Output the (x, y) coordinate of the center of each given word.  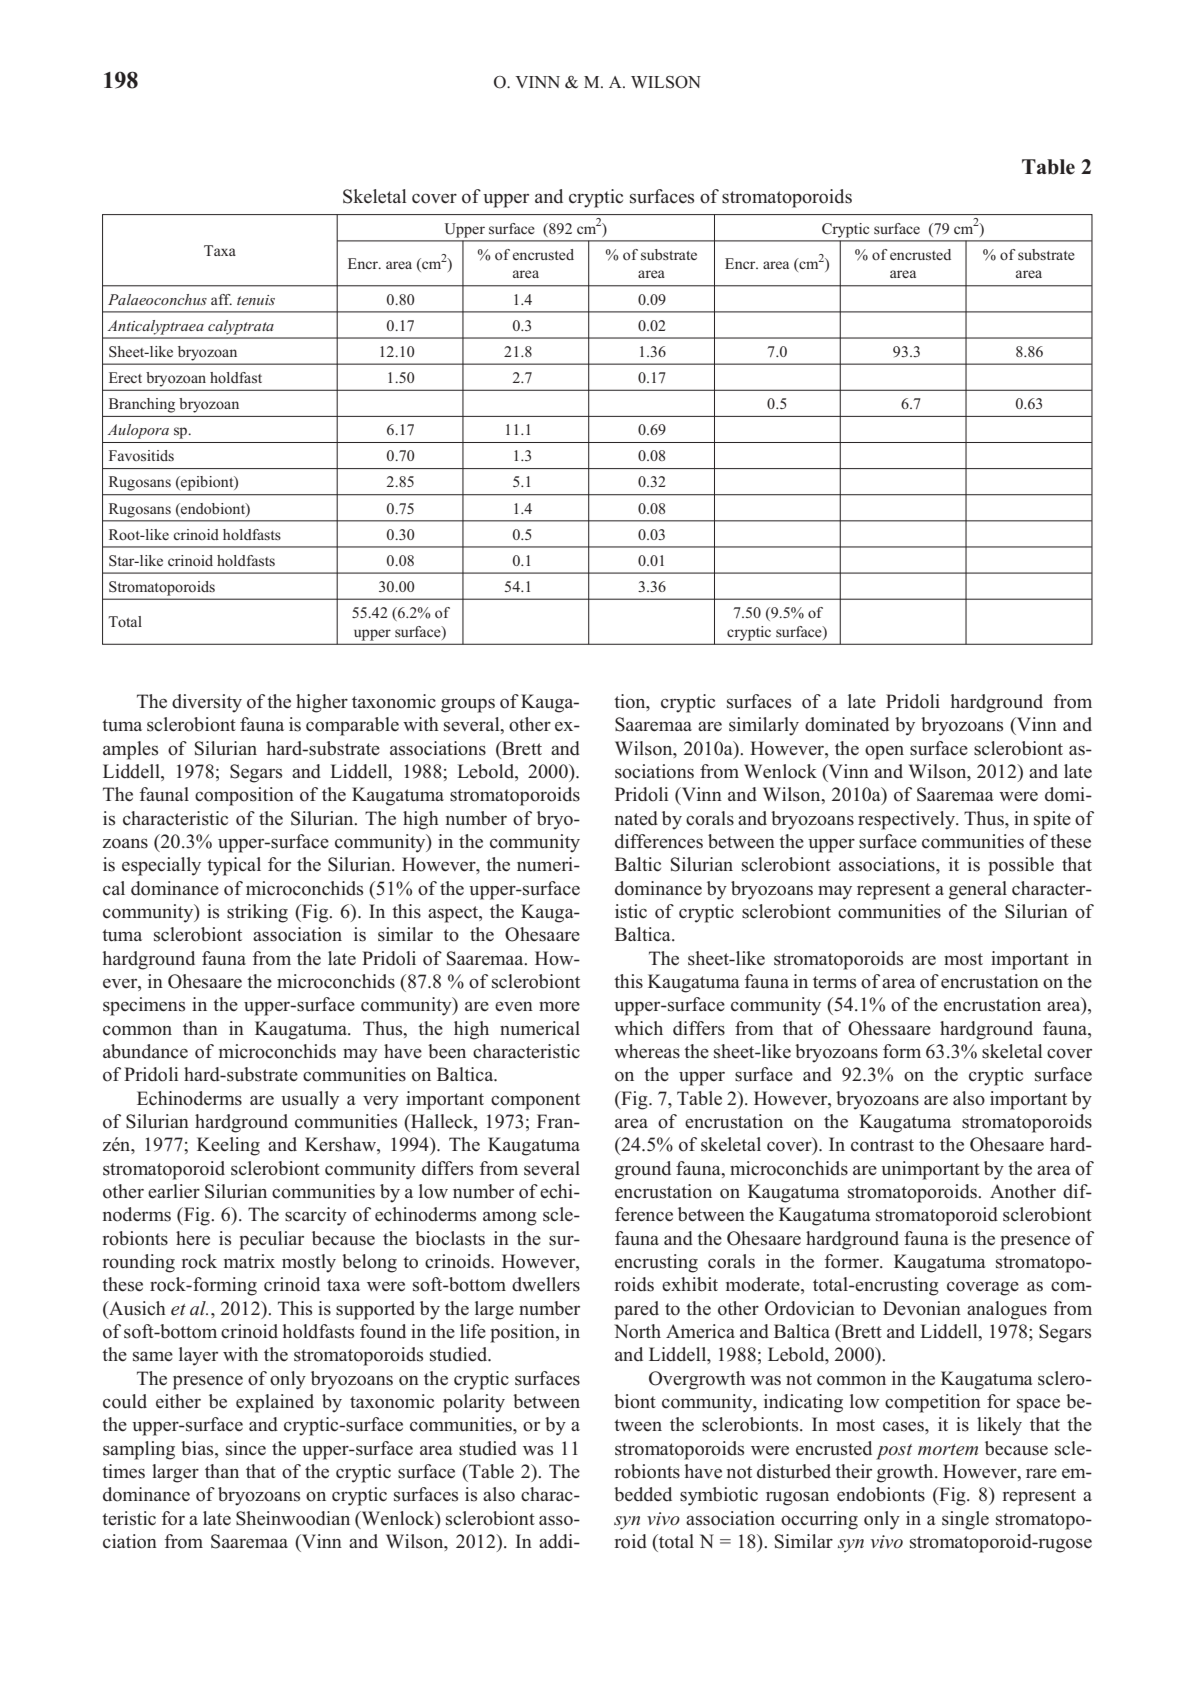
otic (742, 1494)
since (246, 1448)
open (884, 752)
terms (834, 982)
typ (219, 867)
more (559, 1006)
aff (221, 299)
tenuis (256, 300)
